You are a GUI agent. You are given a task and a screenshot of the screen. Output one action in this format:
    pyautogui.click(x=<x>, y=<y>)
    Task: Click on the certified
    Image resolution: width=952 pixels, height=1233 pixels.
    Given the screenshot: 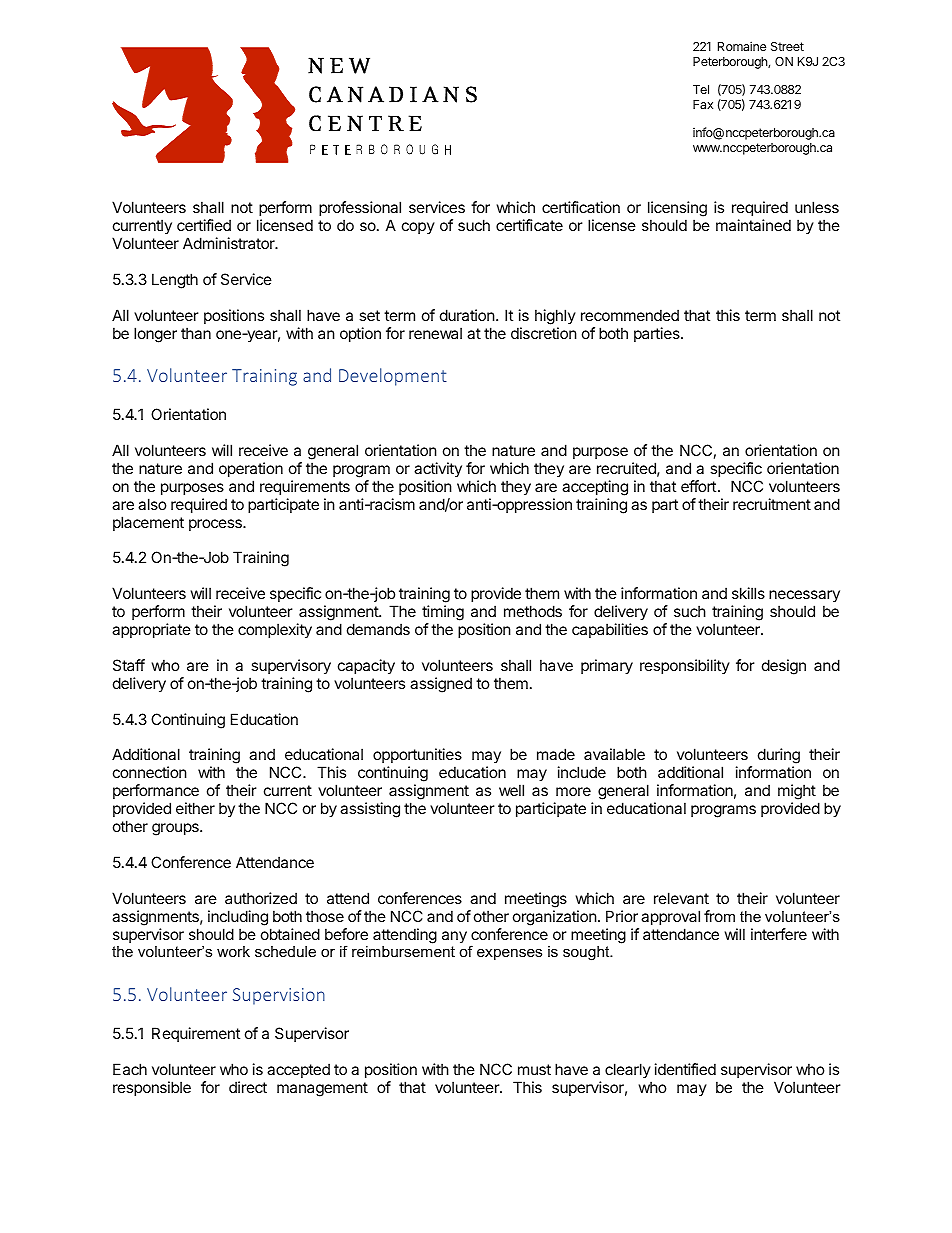 What is the action you would take?
    pyautogui.click(x=204, y=225)
